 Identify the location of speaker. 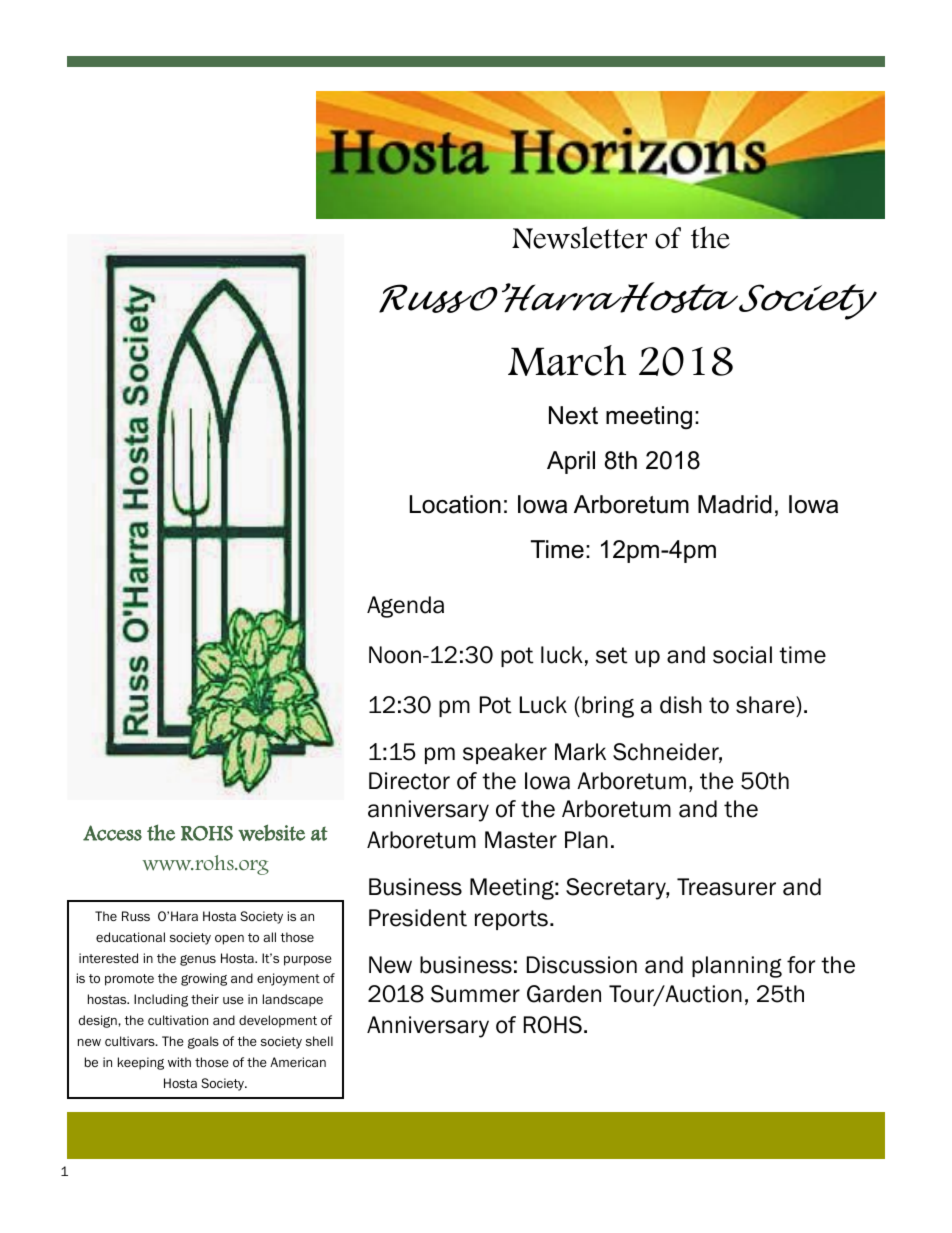
(505, 753).
